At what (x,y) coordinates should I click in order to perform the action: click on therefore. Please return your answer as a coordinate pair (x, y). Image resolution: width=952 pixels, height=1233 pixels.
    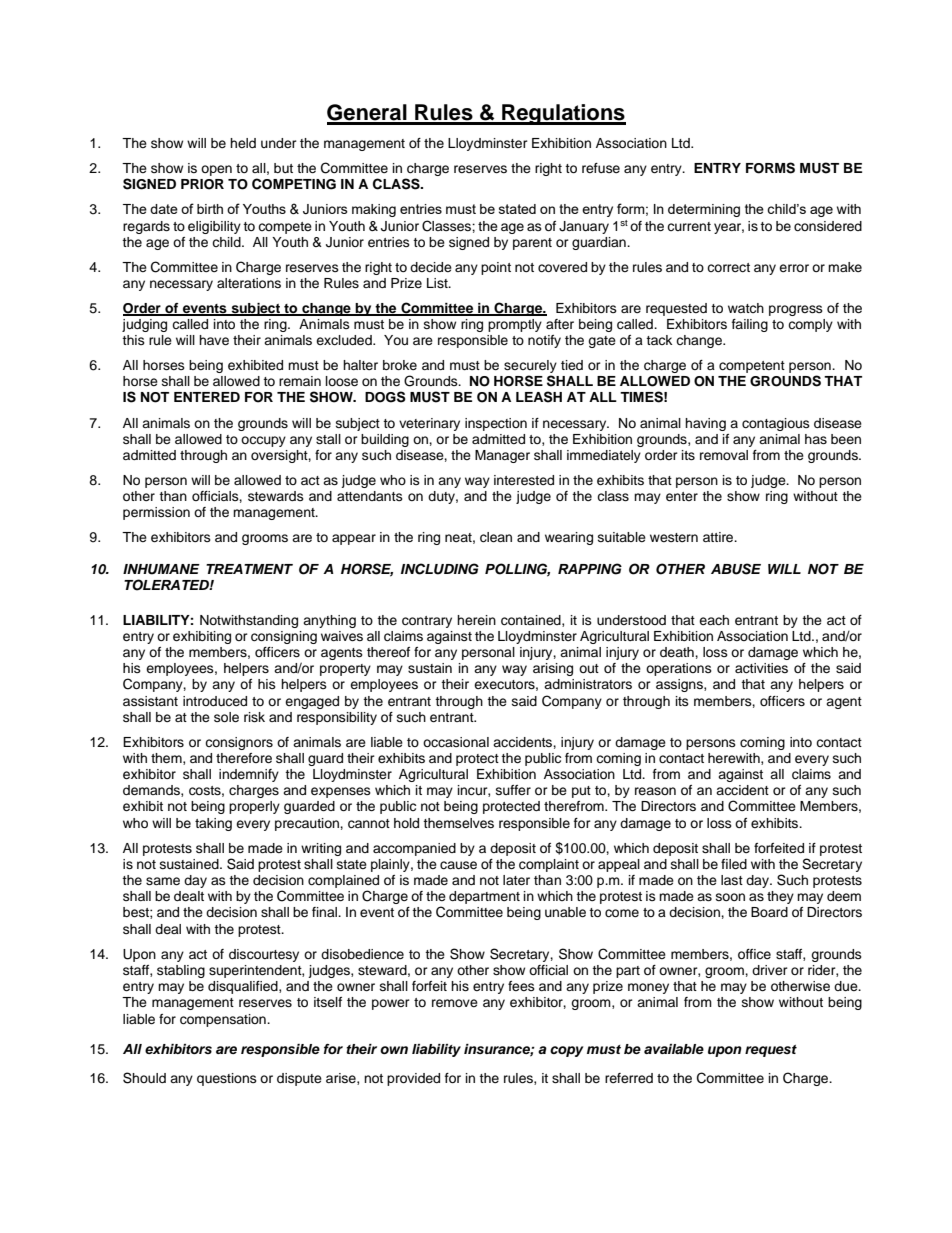
    Looking at the image, I should click on (244, 758).
